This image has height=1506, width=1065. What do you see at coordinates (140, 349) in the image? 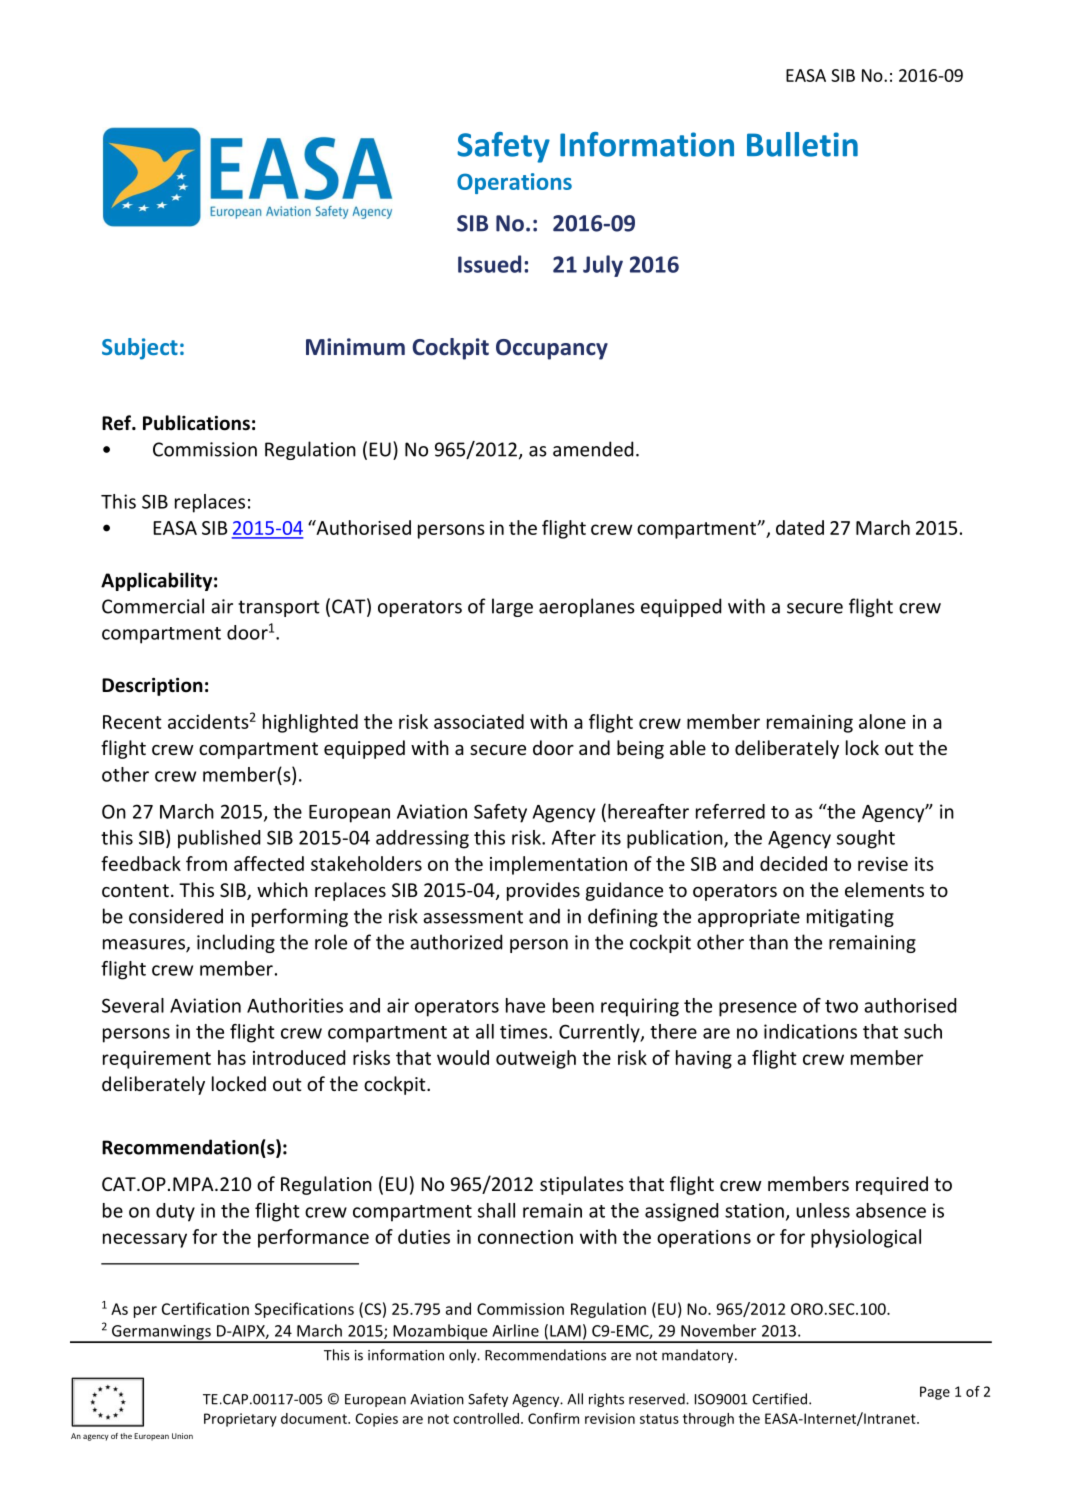
I see `Subject` at bounding box center [140, 349].
